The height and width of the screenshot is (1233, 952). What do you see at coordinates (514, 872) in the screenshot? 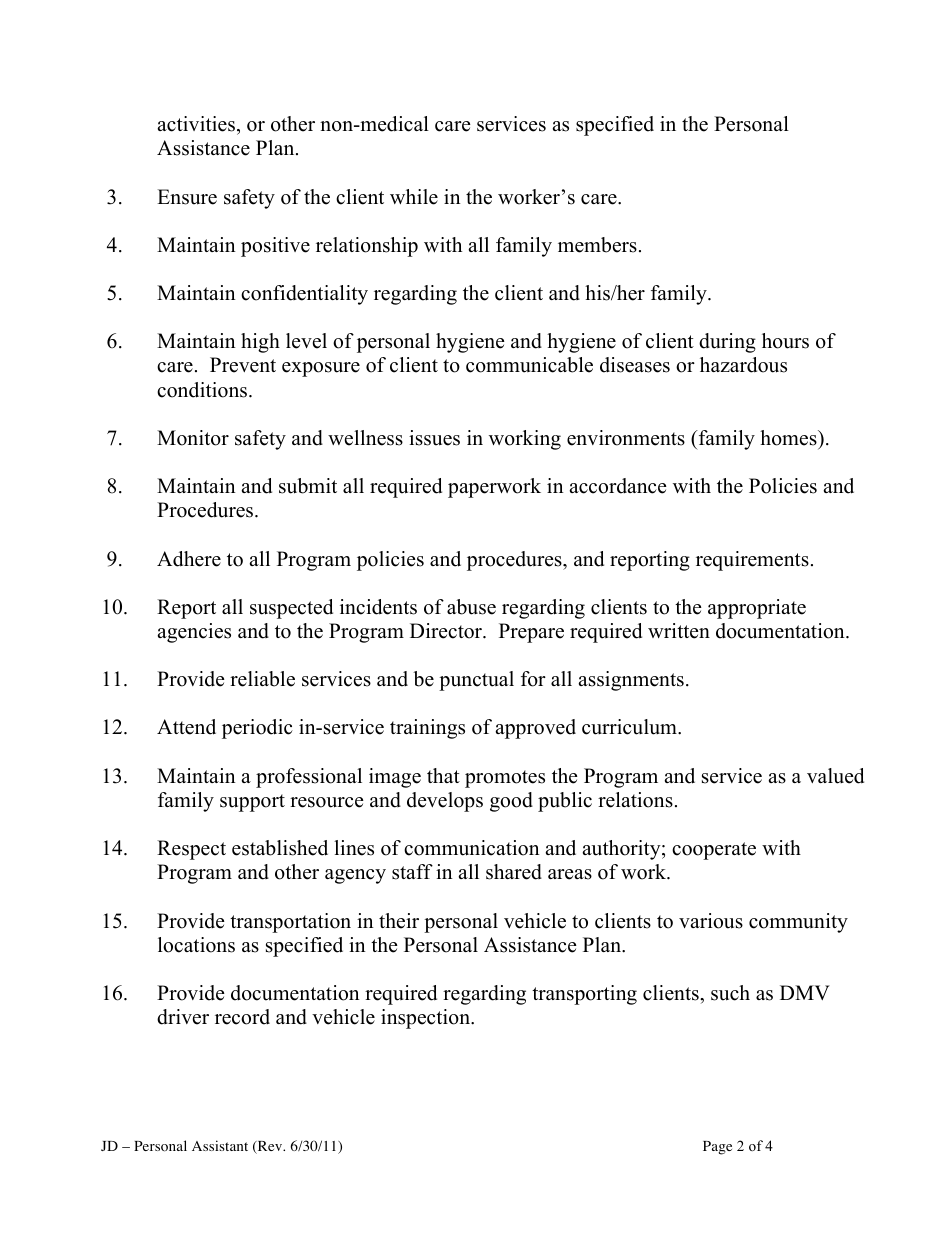
I see `shared` at bounding box center [514, 872].
